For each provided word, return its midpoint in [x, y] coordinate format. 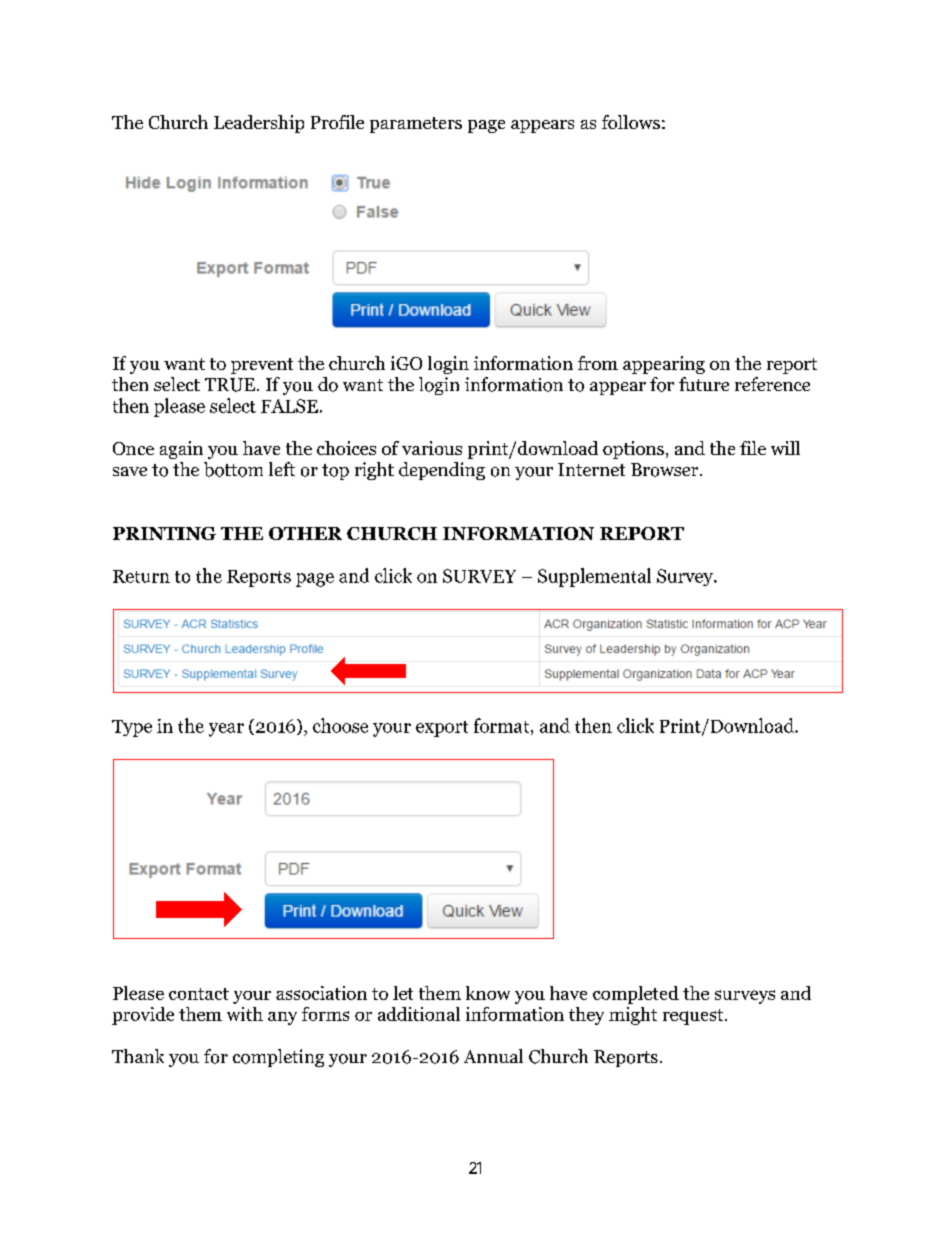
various [432, 448]
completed [636, 995]
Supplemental [594, 577]
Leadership [259, 124]
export [442, 729]
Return [141, 576]
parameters [416, 125]
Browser [666, 470]
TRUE [231, 385]
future [704, 384]
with [245, 1014]
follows [631, 122]
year [226, 730]
